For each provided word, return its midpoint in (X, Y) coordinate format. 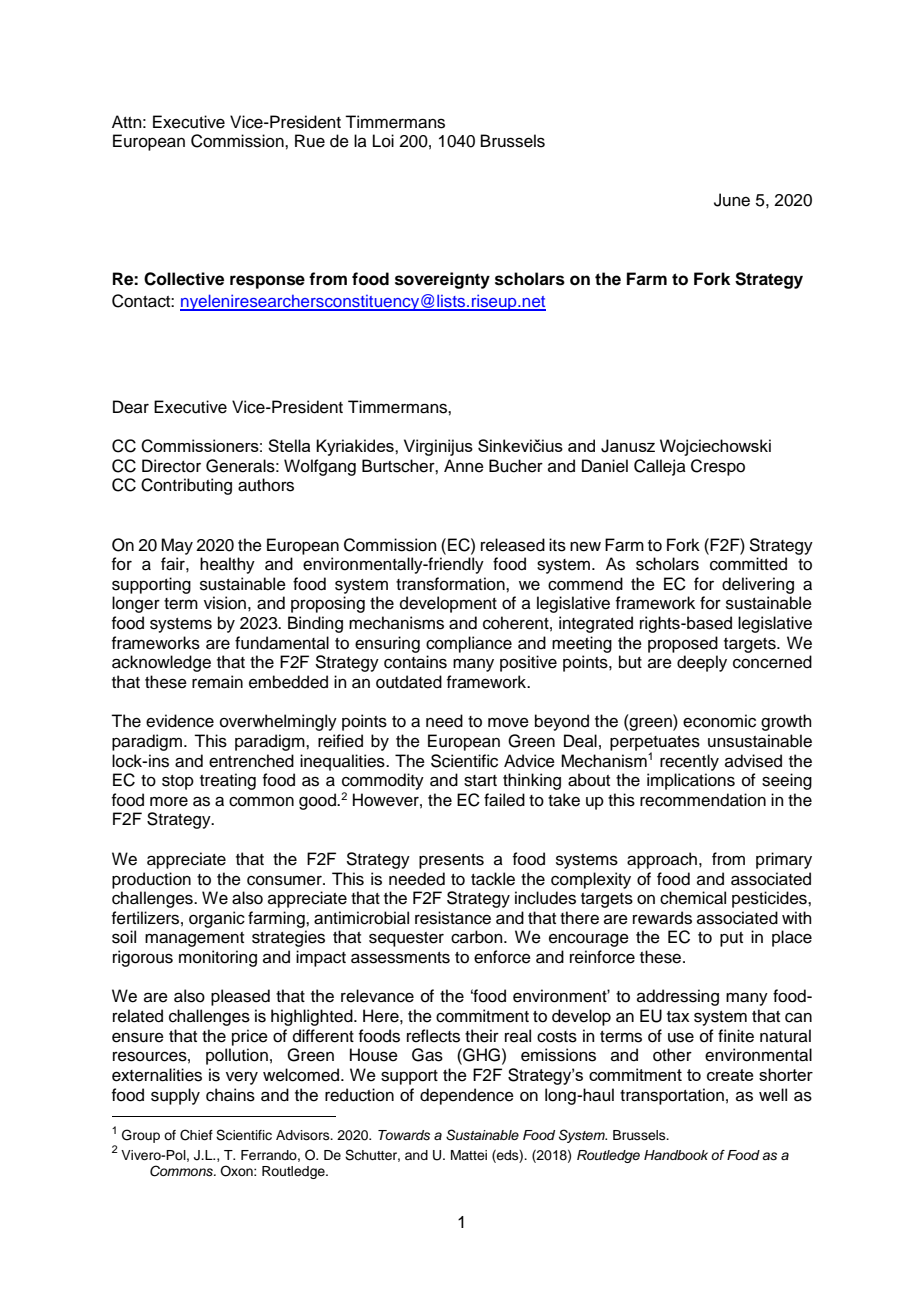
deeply (702, 663)
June (732, 200)
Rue (310, 141)
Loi (383, 141)
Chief (196, 1135)
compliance (469, 644)
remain (217, 682)
